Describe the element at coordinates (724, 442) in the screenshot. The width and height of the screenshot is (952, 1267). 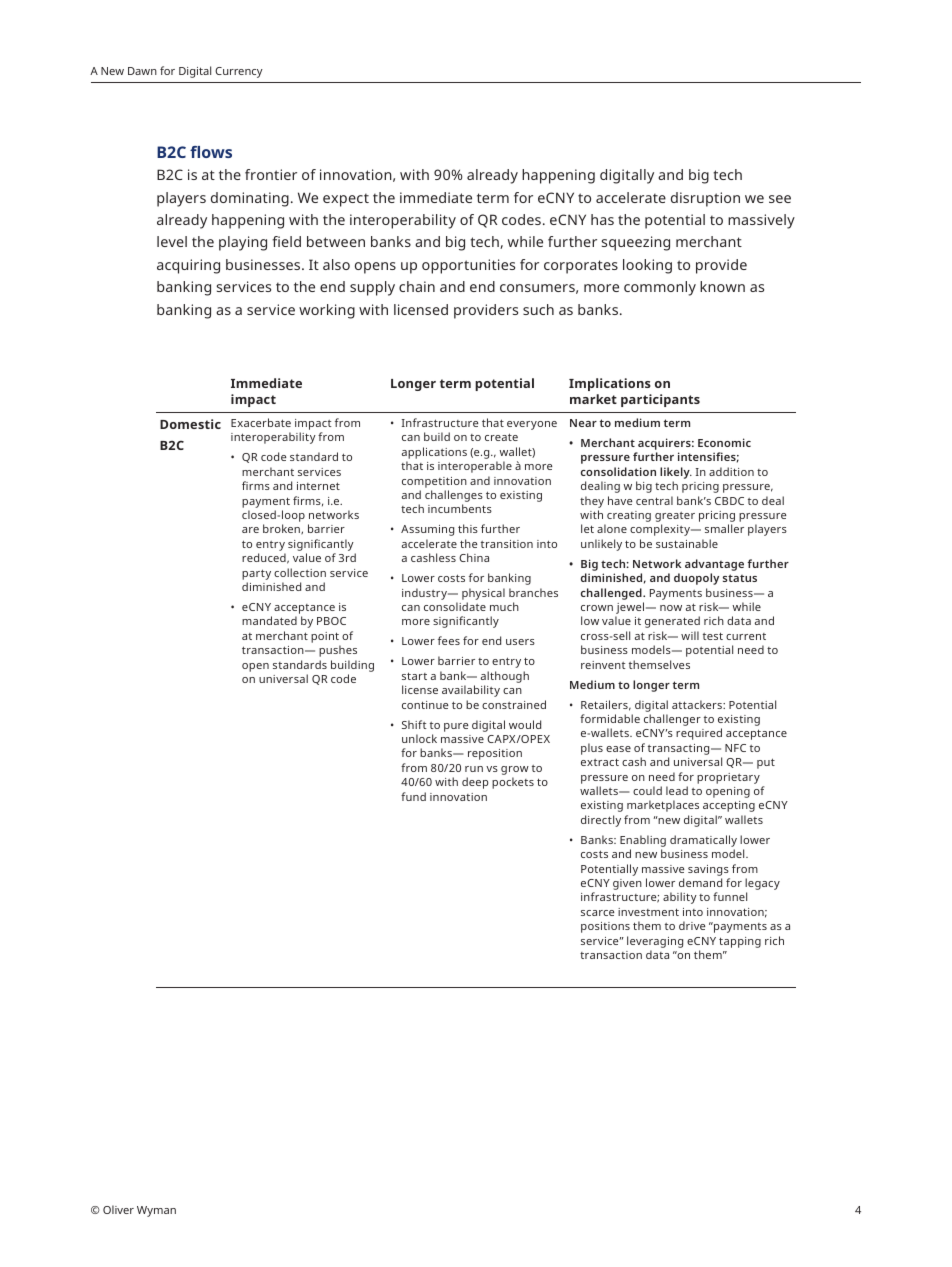
I see `Economic` at that location.
